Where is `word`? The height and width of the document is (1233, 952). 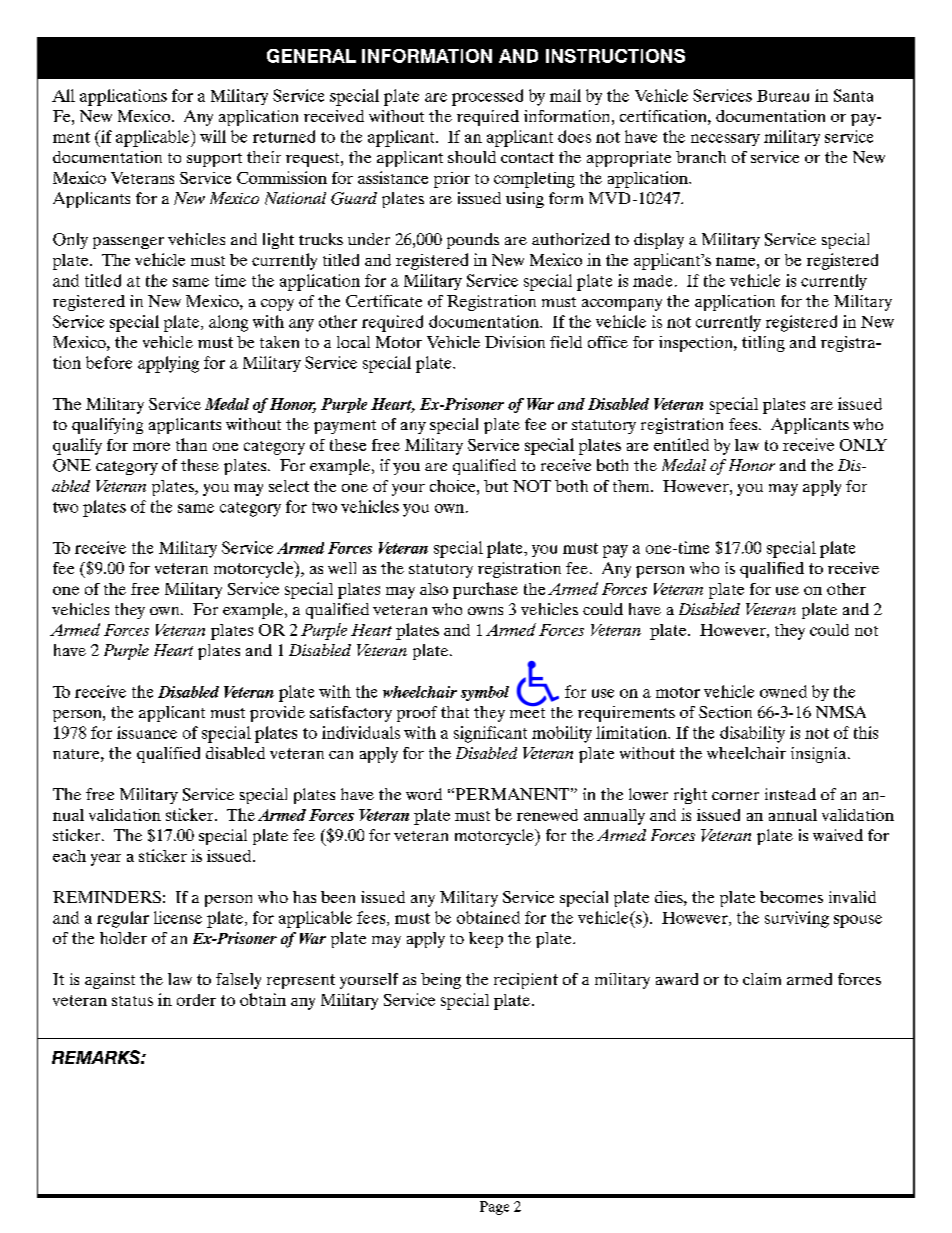
word is located at coordinates (424, 794).
